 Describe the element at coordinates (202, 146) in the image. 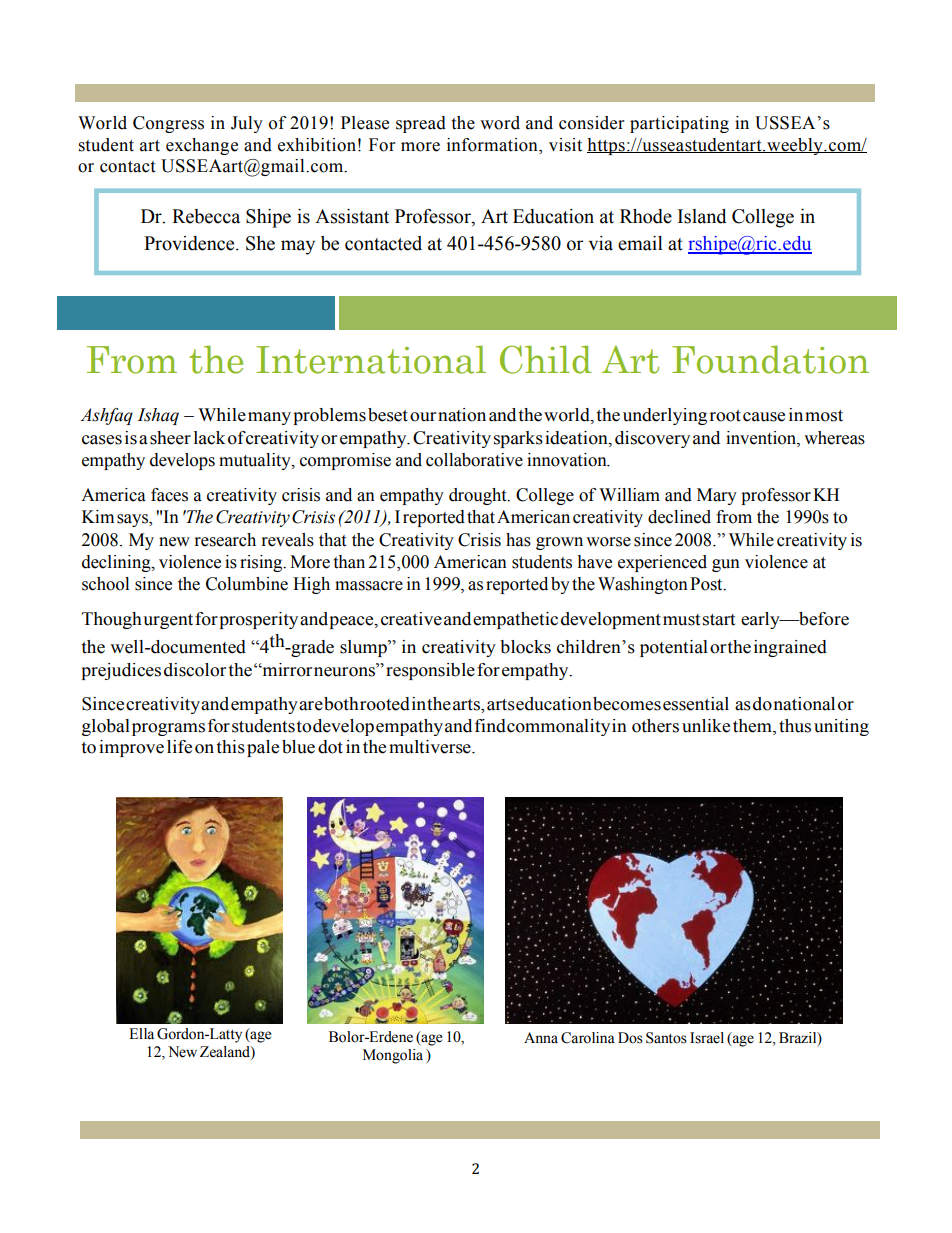

I see `exchange` at that location.
